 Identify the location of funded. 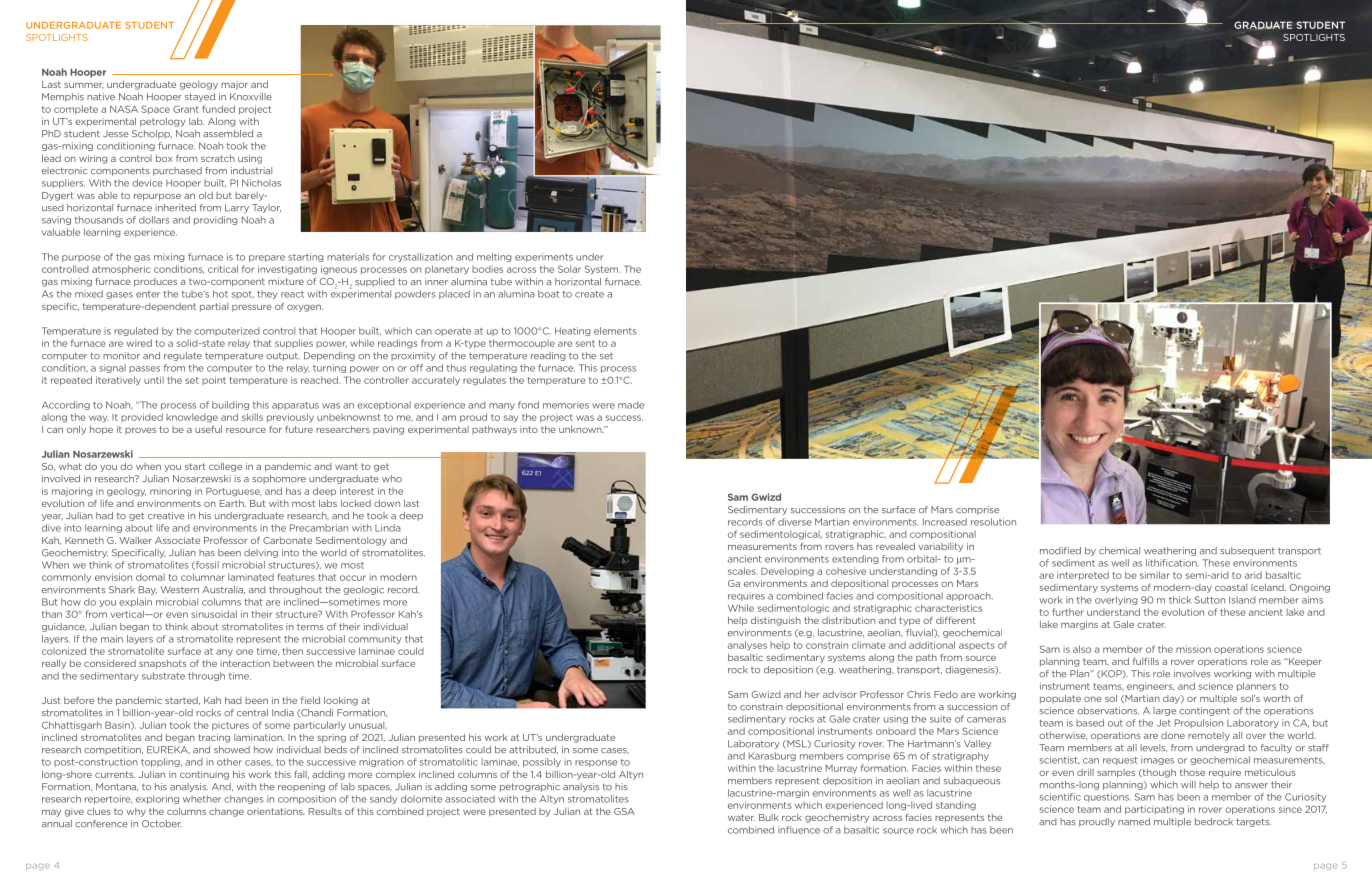
(218, 109).
